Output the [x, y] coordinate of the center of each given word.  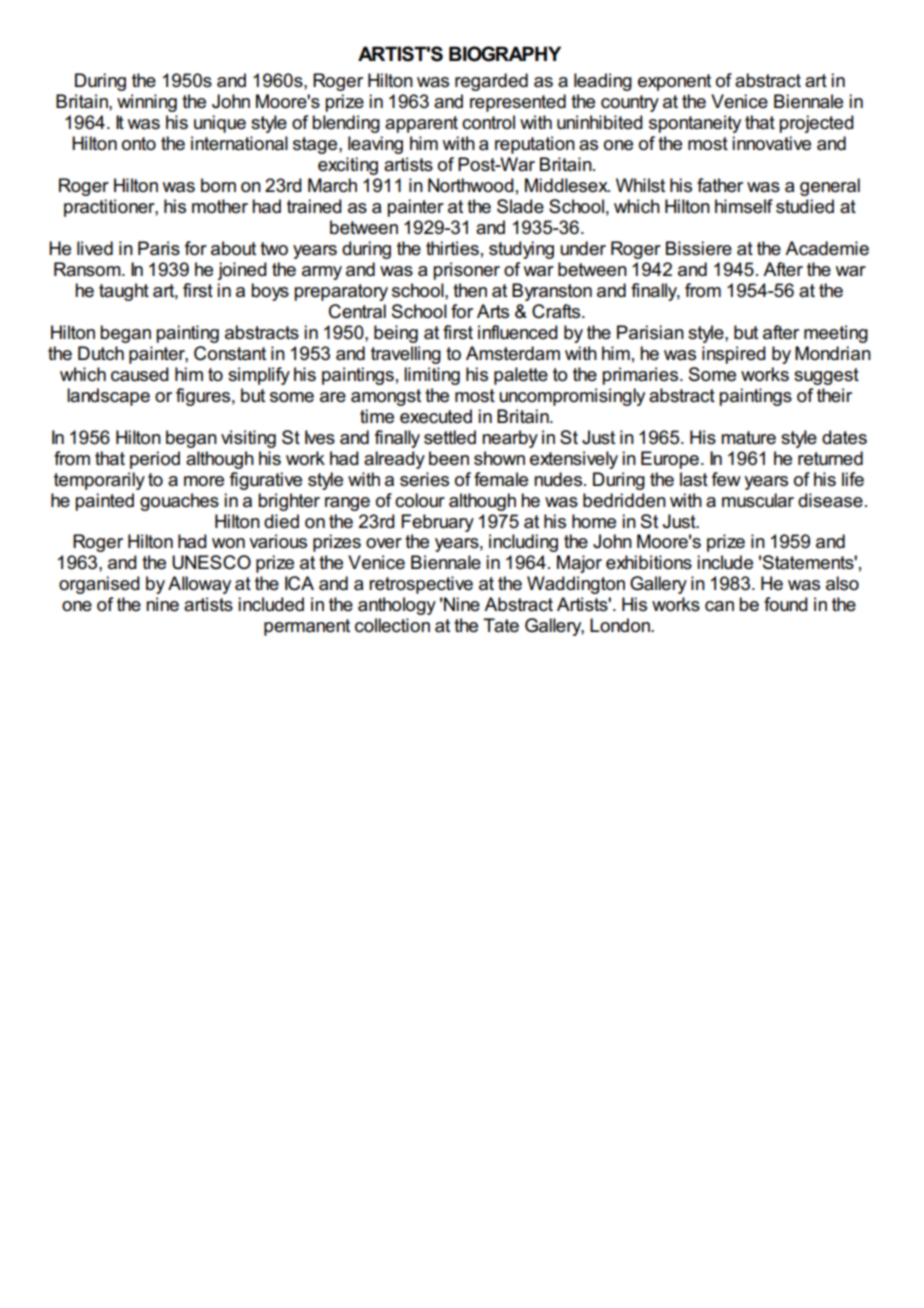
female [501, 479]
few [726, 479]
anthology [397, 606]
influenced [518, 332]
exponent [674, 82]
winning [147, 103]
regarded [491, 82]
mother [220, 206]
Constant [230, 353]
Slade [520, 206]
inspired [734, 355]
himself [744, 206]
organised [99, 585]
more [204, 481]
